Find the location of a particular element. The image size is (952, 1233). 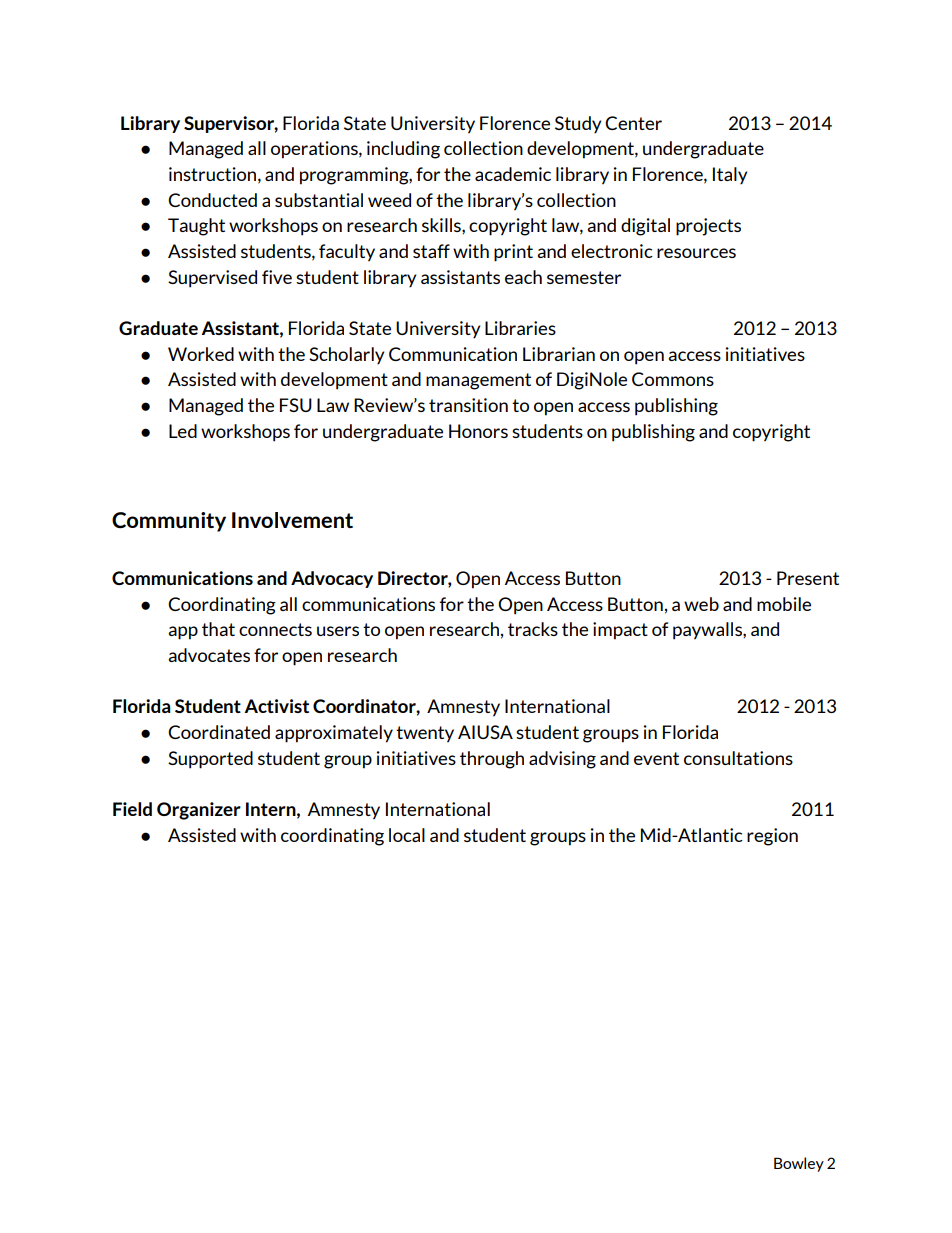

local is located at coordinates (407, 835).
